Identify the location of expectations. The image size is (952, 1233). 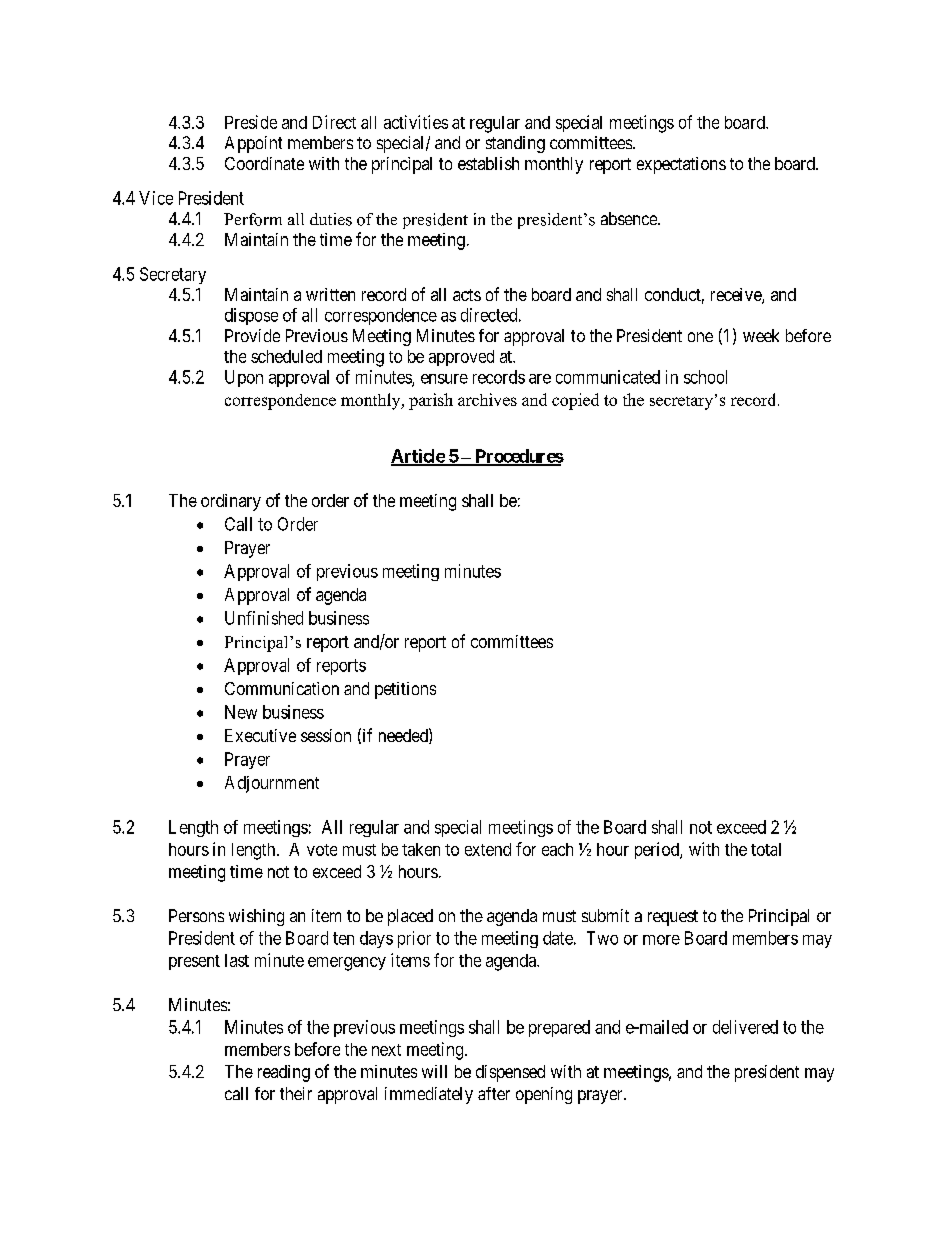
(681, 165).
